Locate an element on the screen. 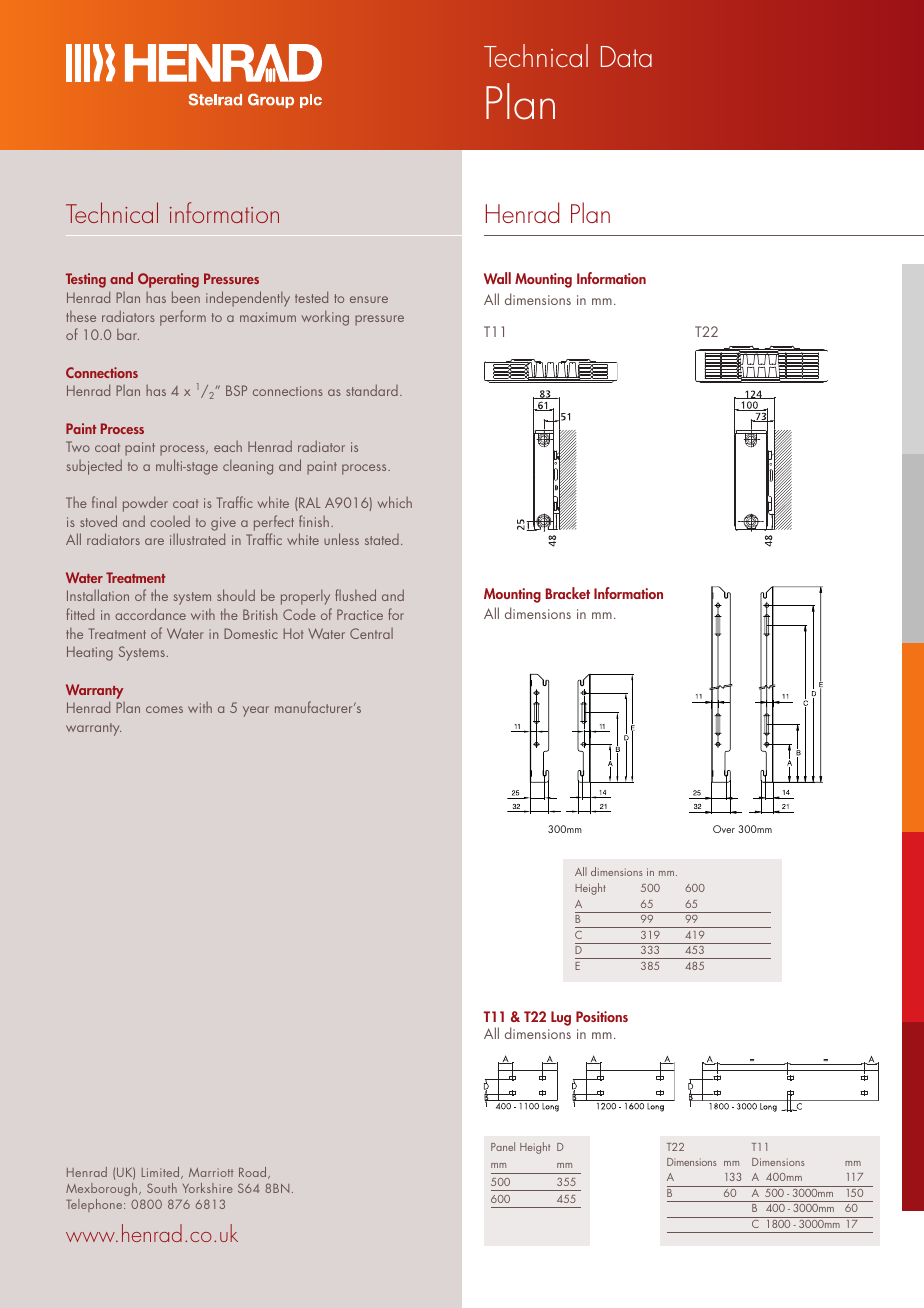 The height and width of the screenshot is (1308, 924). powder is located at coordinates (145, 504).
